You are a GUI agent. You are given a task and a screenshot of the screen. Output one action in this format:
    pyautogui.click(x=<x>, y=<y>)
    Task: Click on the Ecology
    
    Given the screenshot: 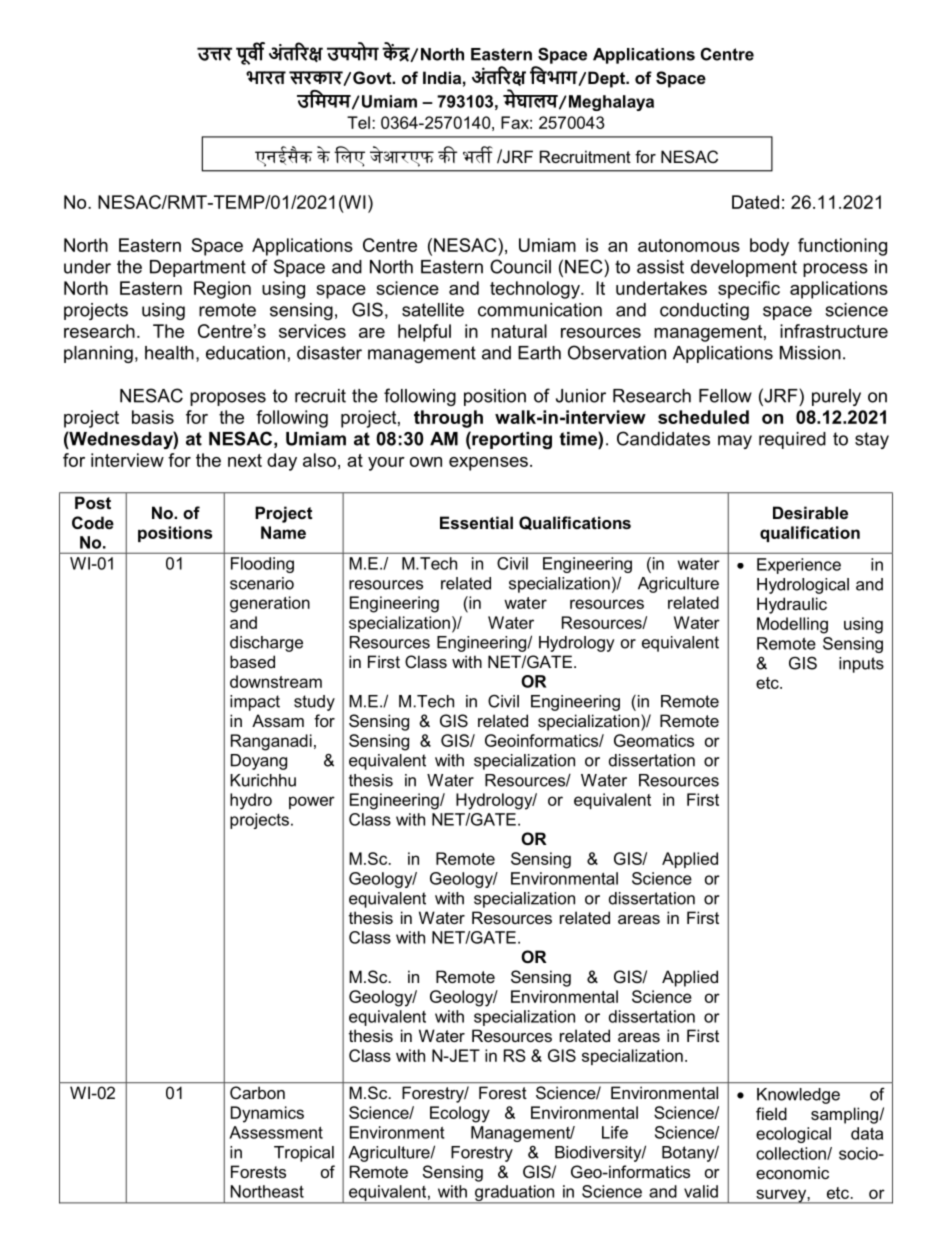 What is the action you would take?
    pyautogui.click(x=460, y=1114)
